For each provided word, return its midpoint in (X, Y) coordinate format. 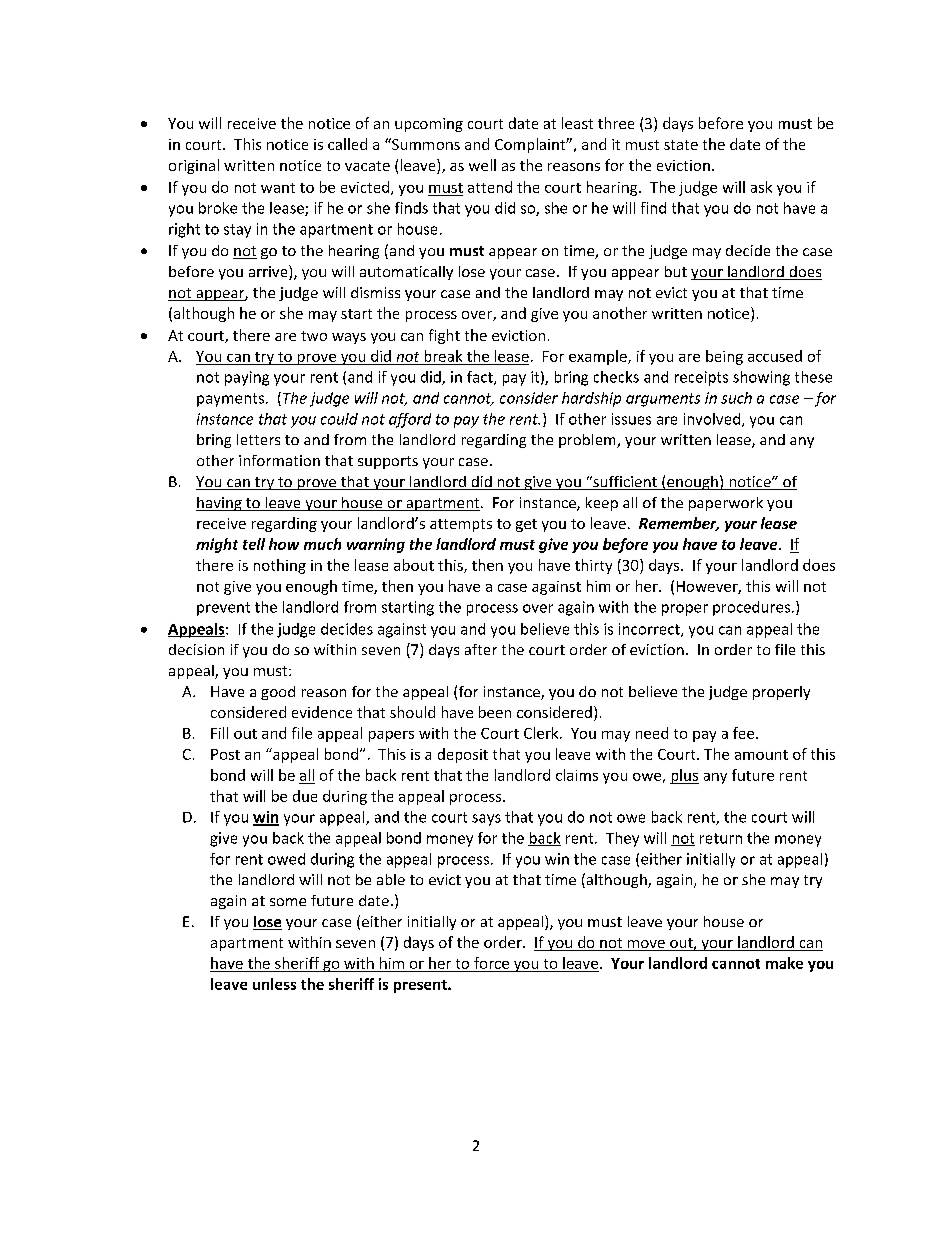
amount (761, 755)
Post (225, 754)
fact (481, 378)
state (681, 145)
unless (274, 984)
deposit (463, 755)
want (278, 188)
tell (254, 544)
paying (247, 378)
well (482, 165)
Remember (679, 524)
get (526, 525)
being (724, 357)
